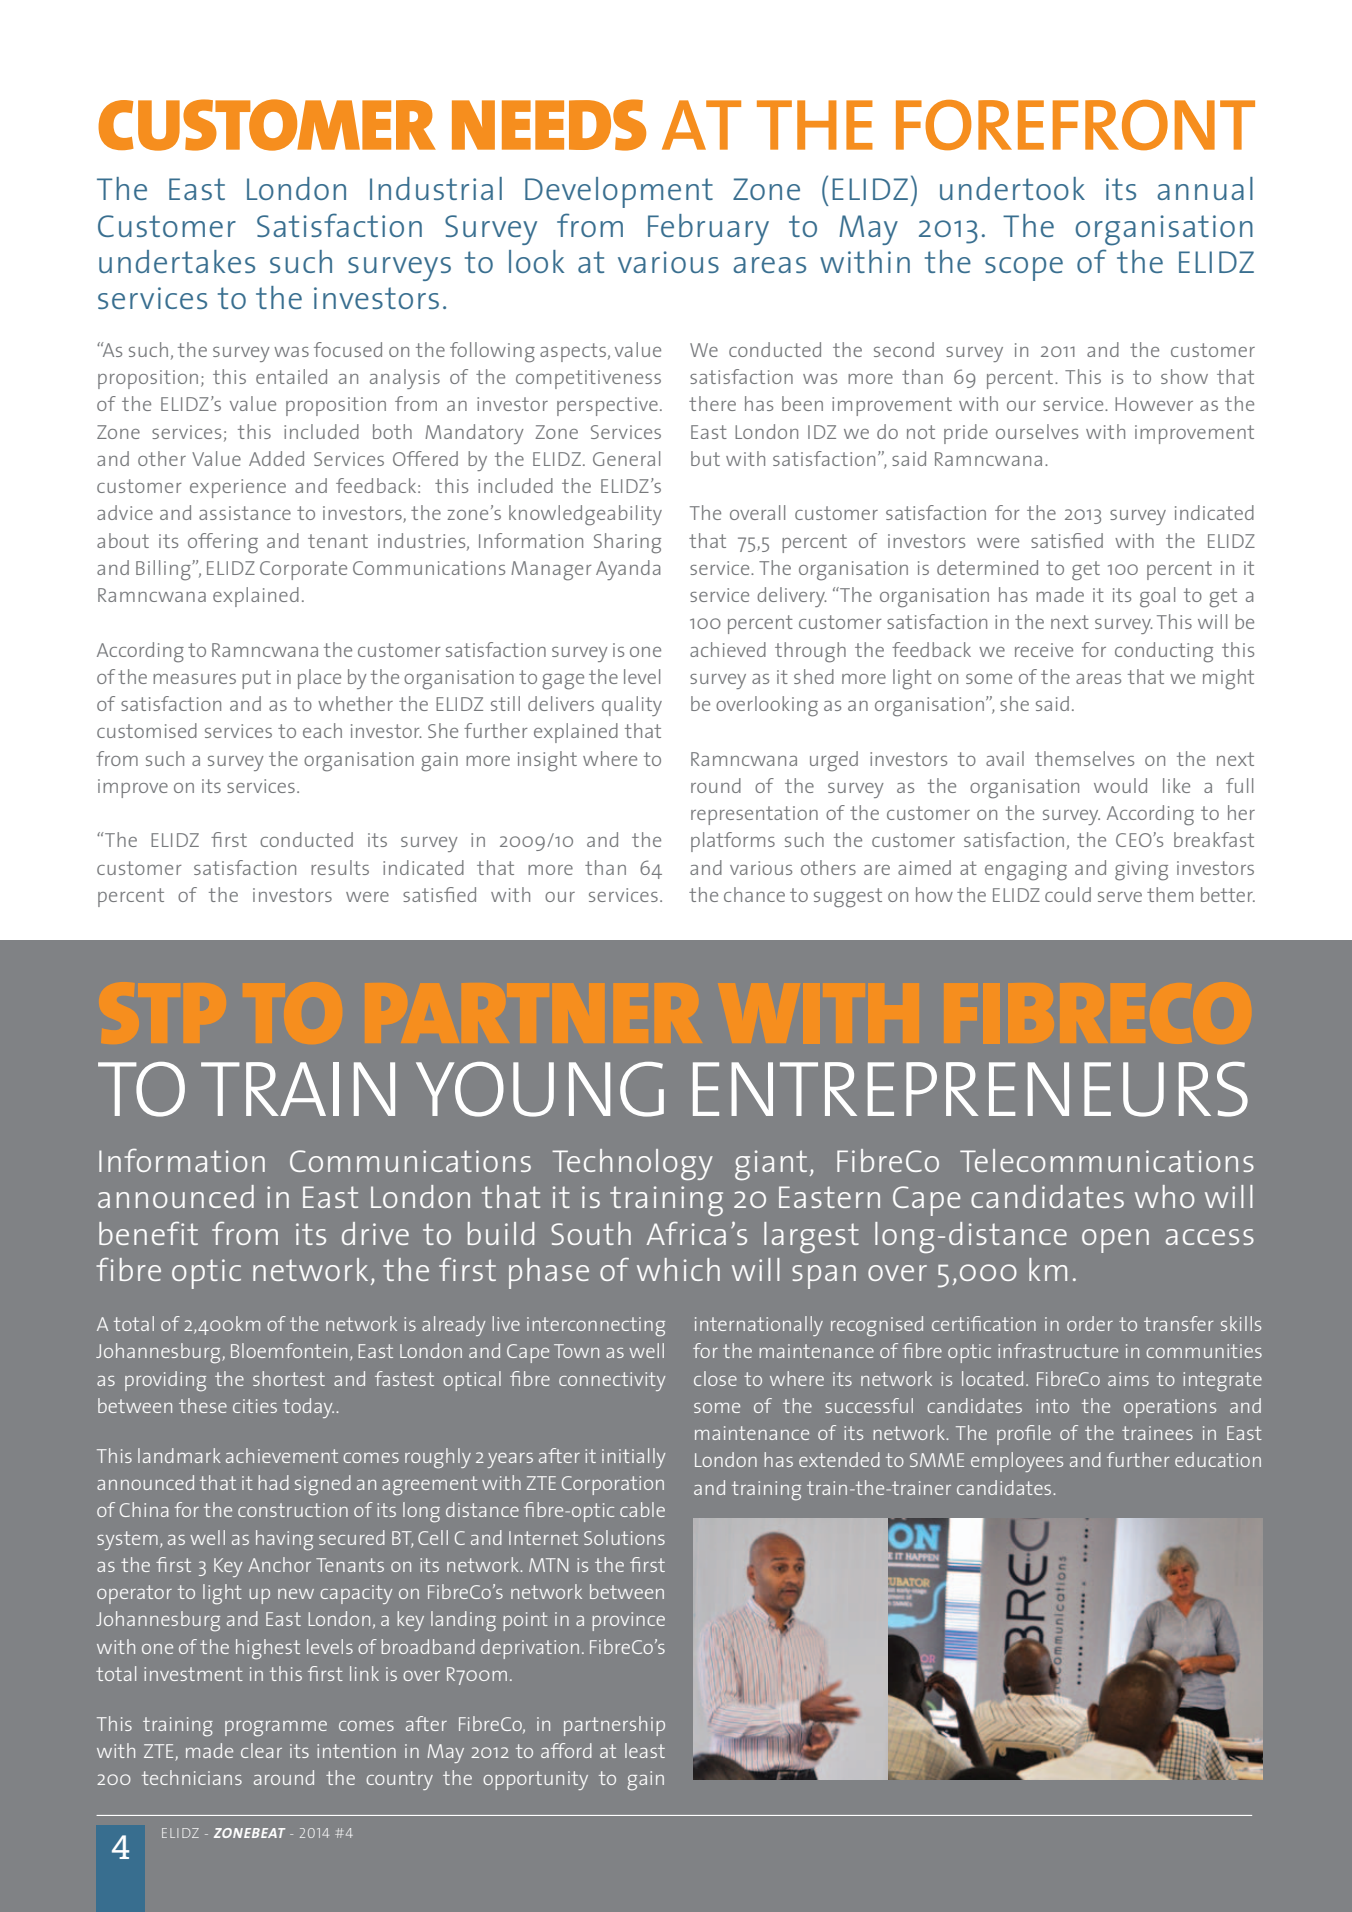 The width and height of the document is (1352, 1912). I want to click on shortest, so click(289, 1378).
